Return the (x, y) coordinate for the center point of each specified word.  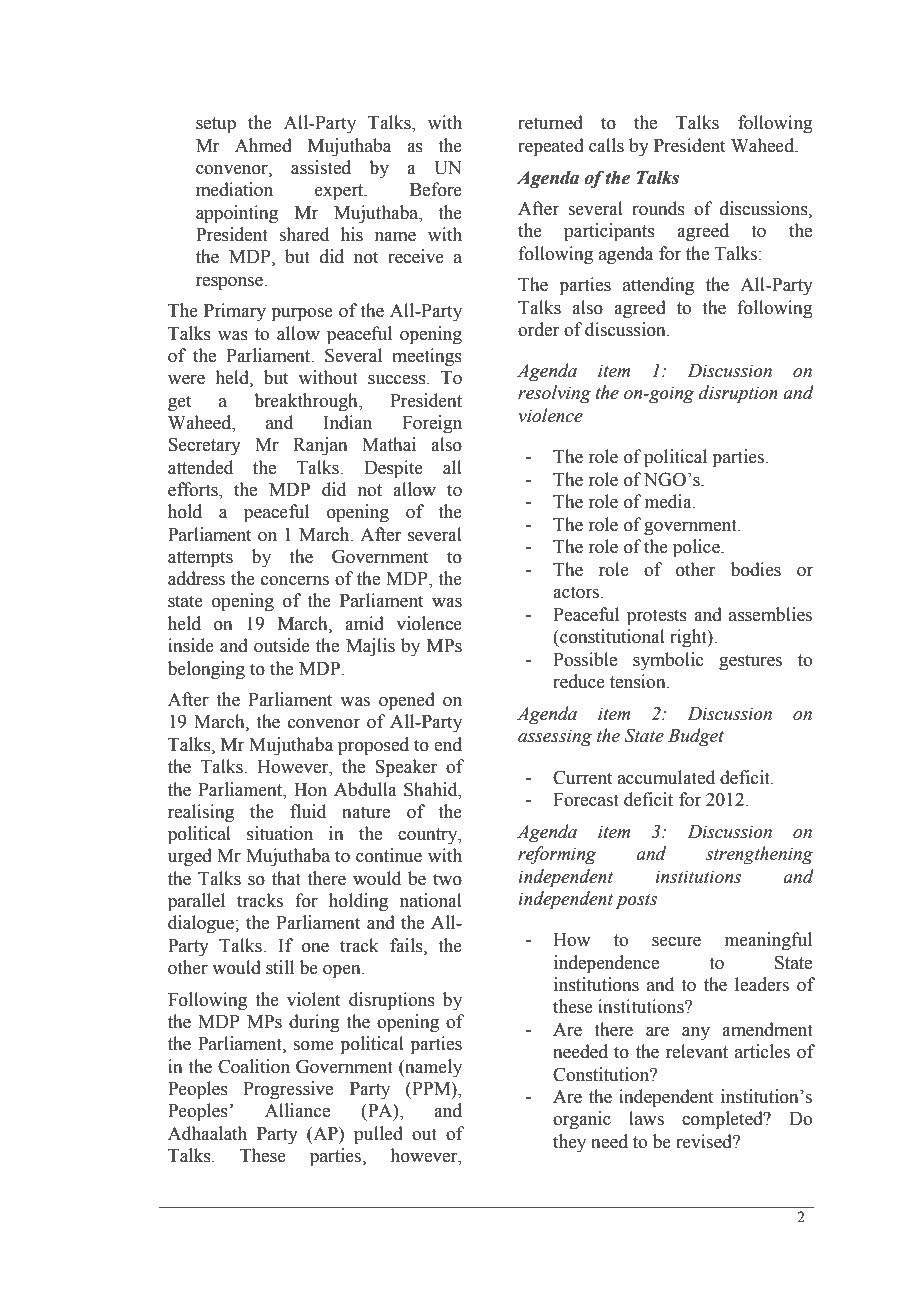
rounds (658, 208)
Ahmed (263, 145)
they (569, 1143)
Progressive (288, 1090)
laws (646, 1118)
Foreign (432, 424)
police (697, 548)
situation (280, 833)
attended (200, 467)
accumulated (666, 777)
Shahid (432, 789)
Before (436, 189)
